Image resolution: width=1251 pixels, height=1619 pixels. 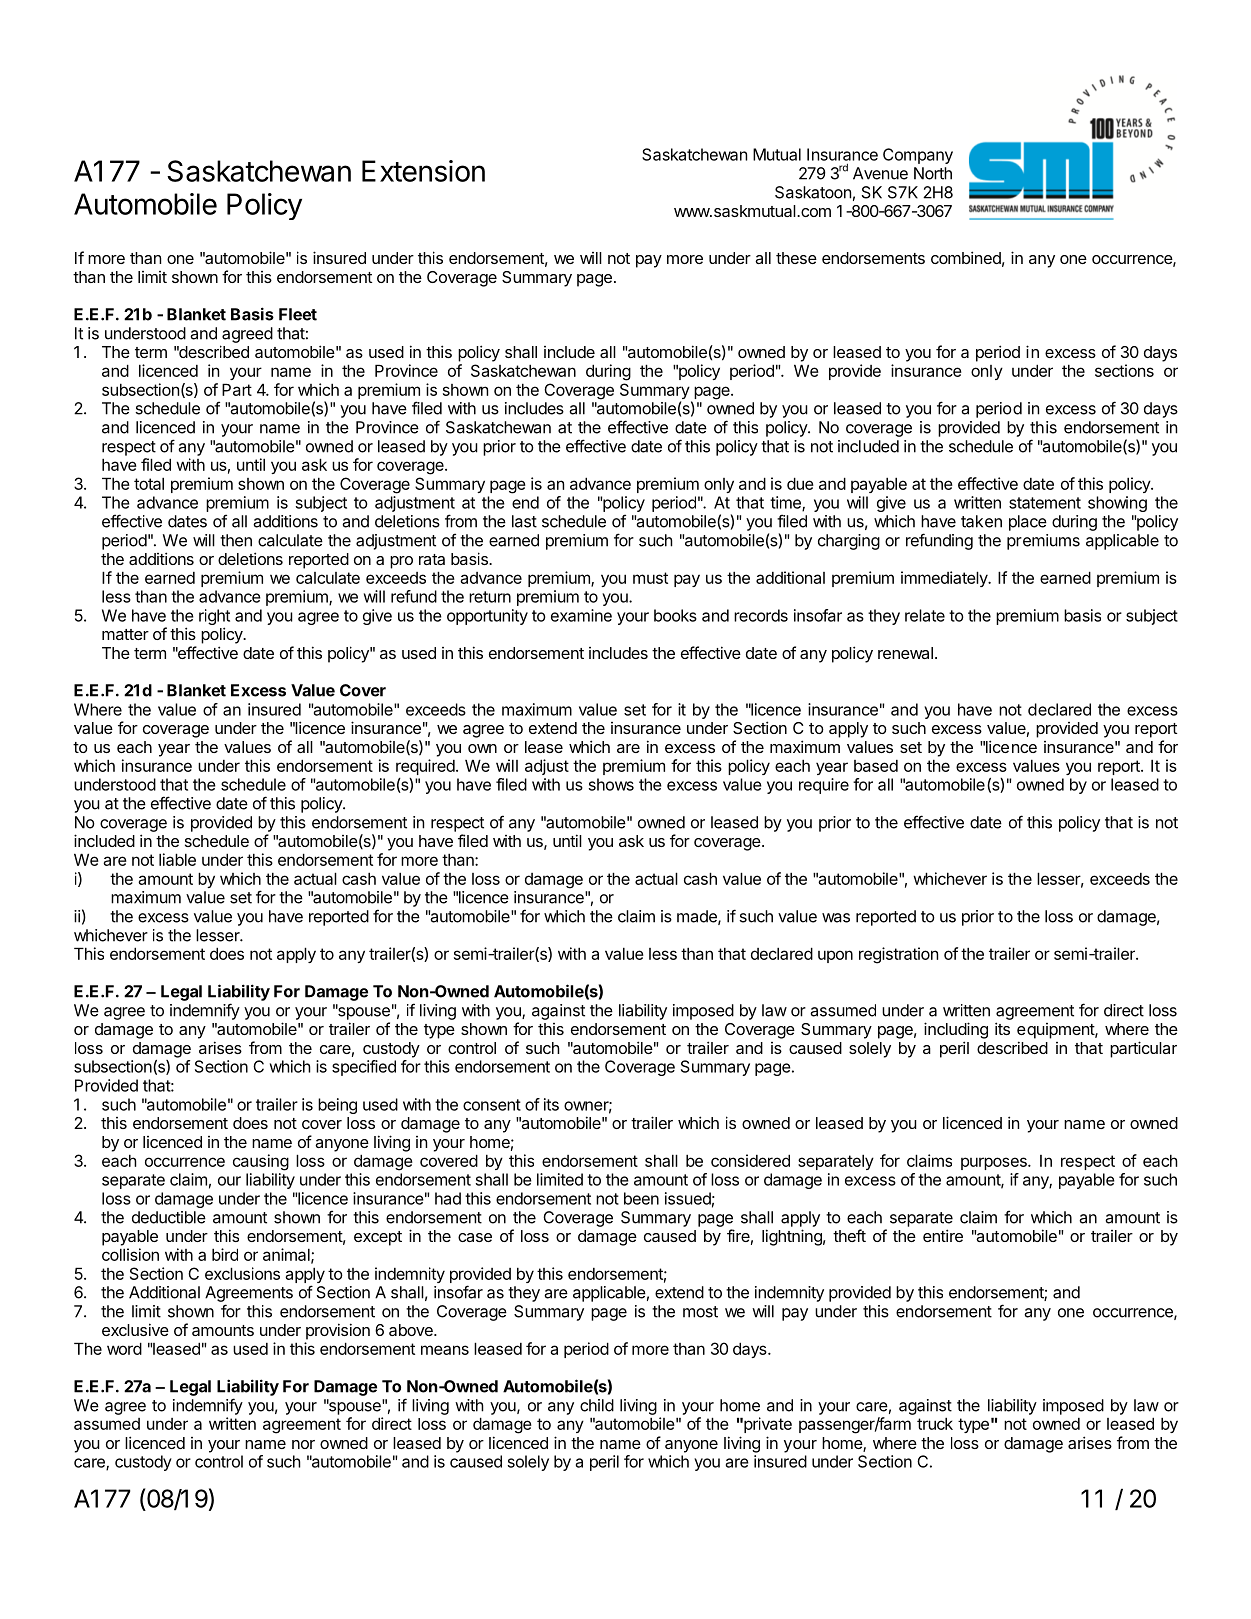 I want to click on Saskatoon, so click(x=813, y=192).
